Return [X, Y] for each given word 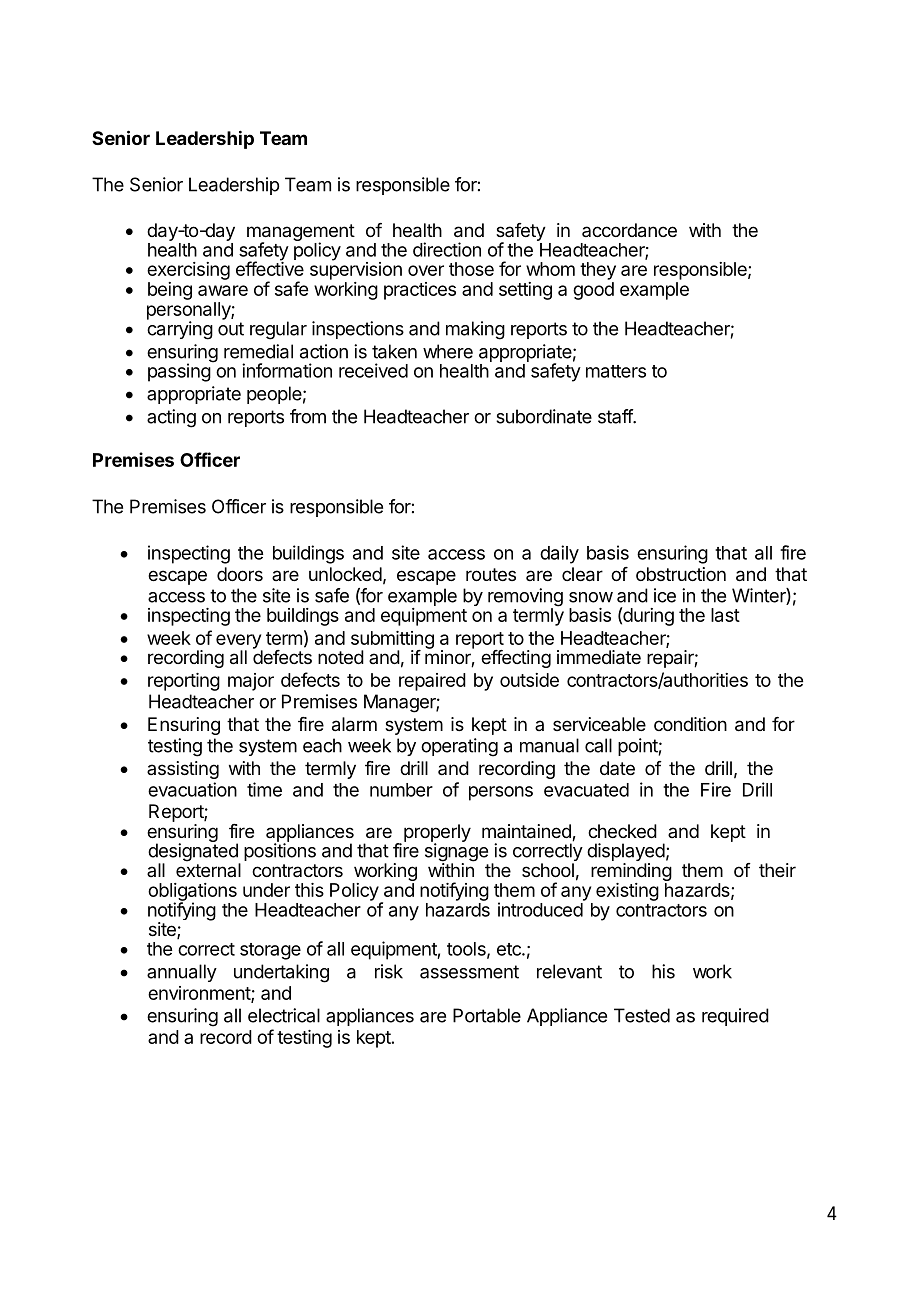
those [471, 269]
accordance [629, 230]
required [735, 1017]
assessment [469, 972]
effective [270, 268]
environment [200, 994]
